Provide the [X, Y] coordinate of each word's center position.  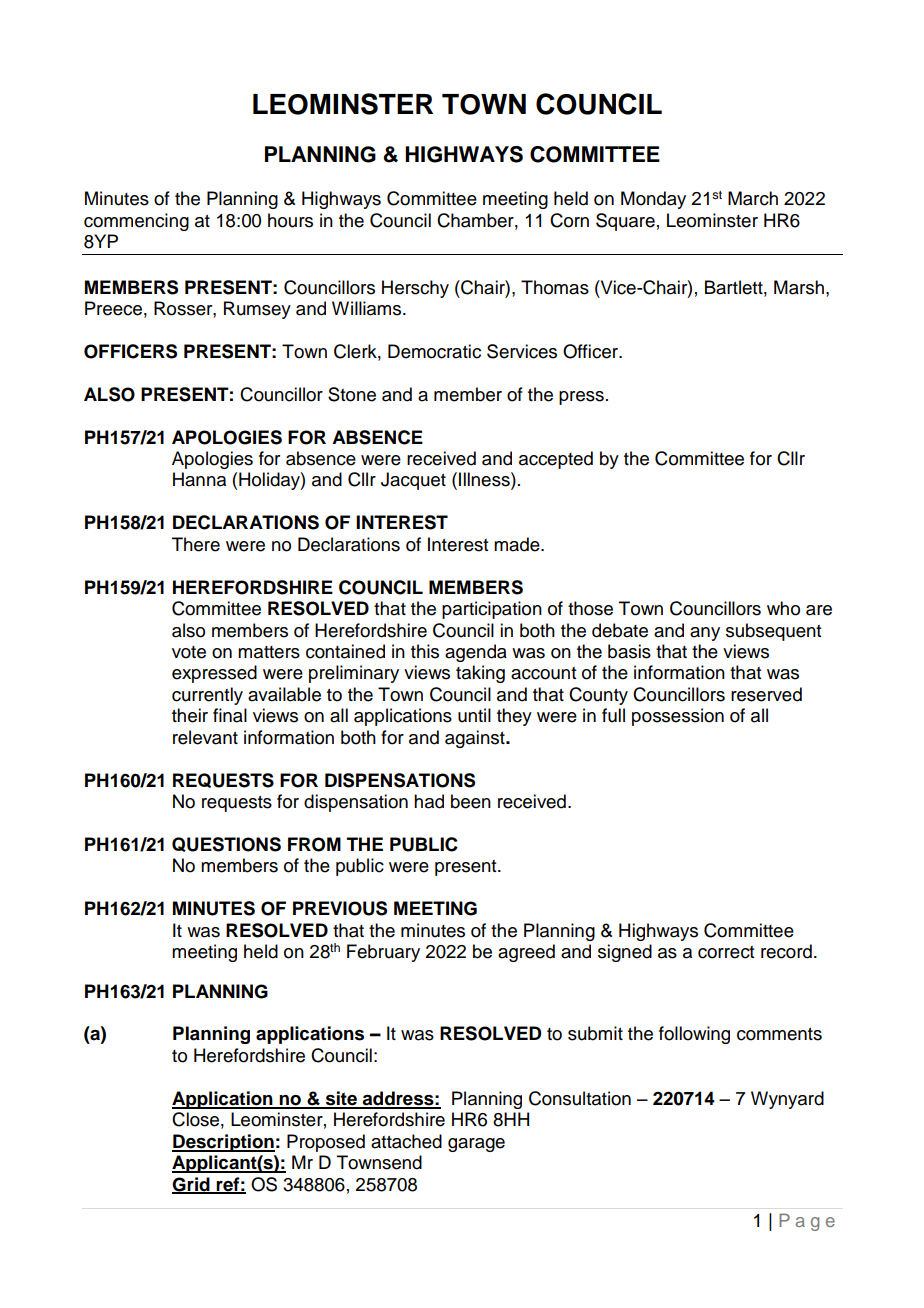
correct [726, 952]
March [753, 198]
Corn [569, 220]
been [471, 801]
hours [290, 220]
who [783, 608]
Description [223, 1143]
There [196, 544]
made [518, 544]
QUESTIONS [226, 844]
